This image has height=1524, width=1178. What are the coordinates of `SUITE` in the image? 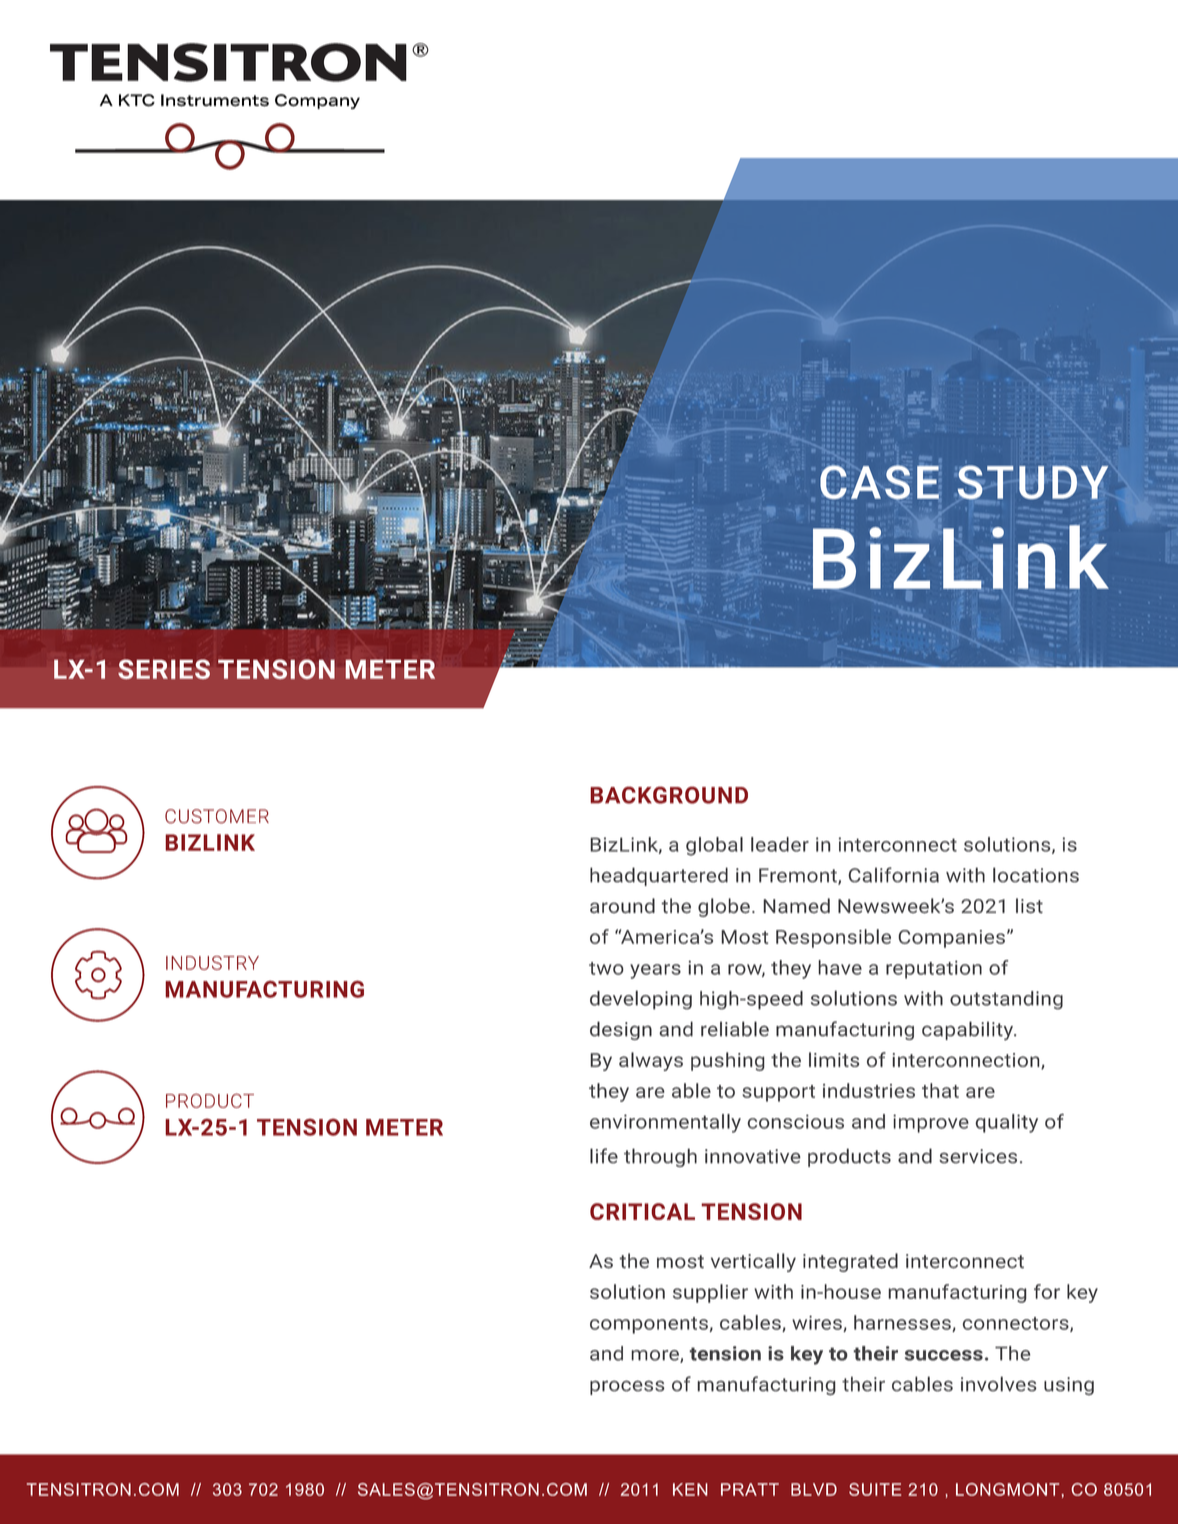 It's located at (875, 1489).
